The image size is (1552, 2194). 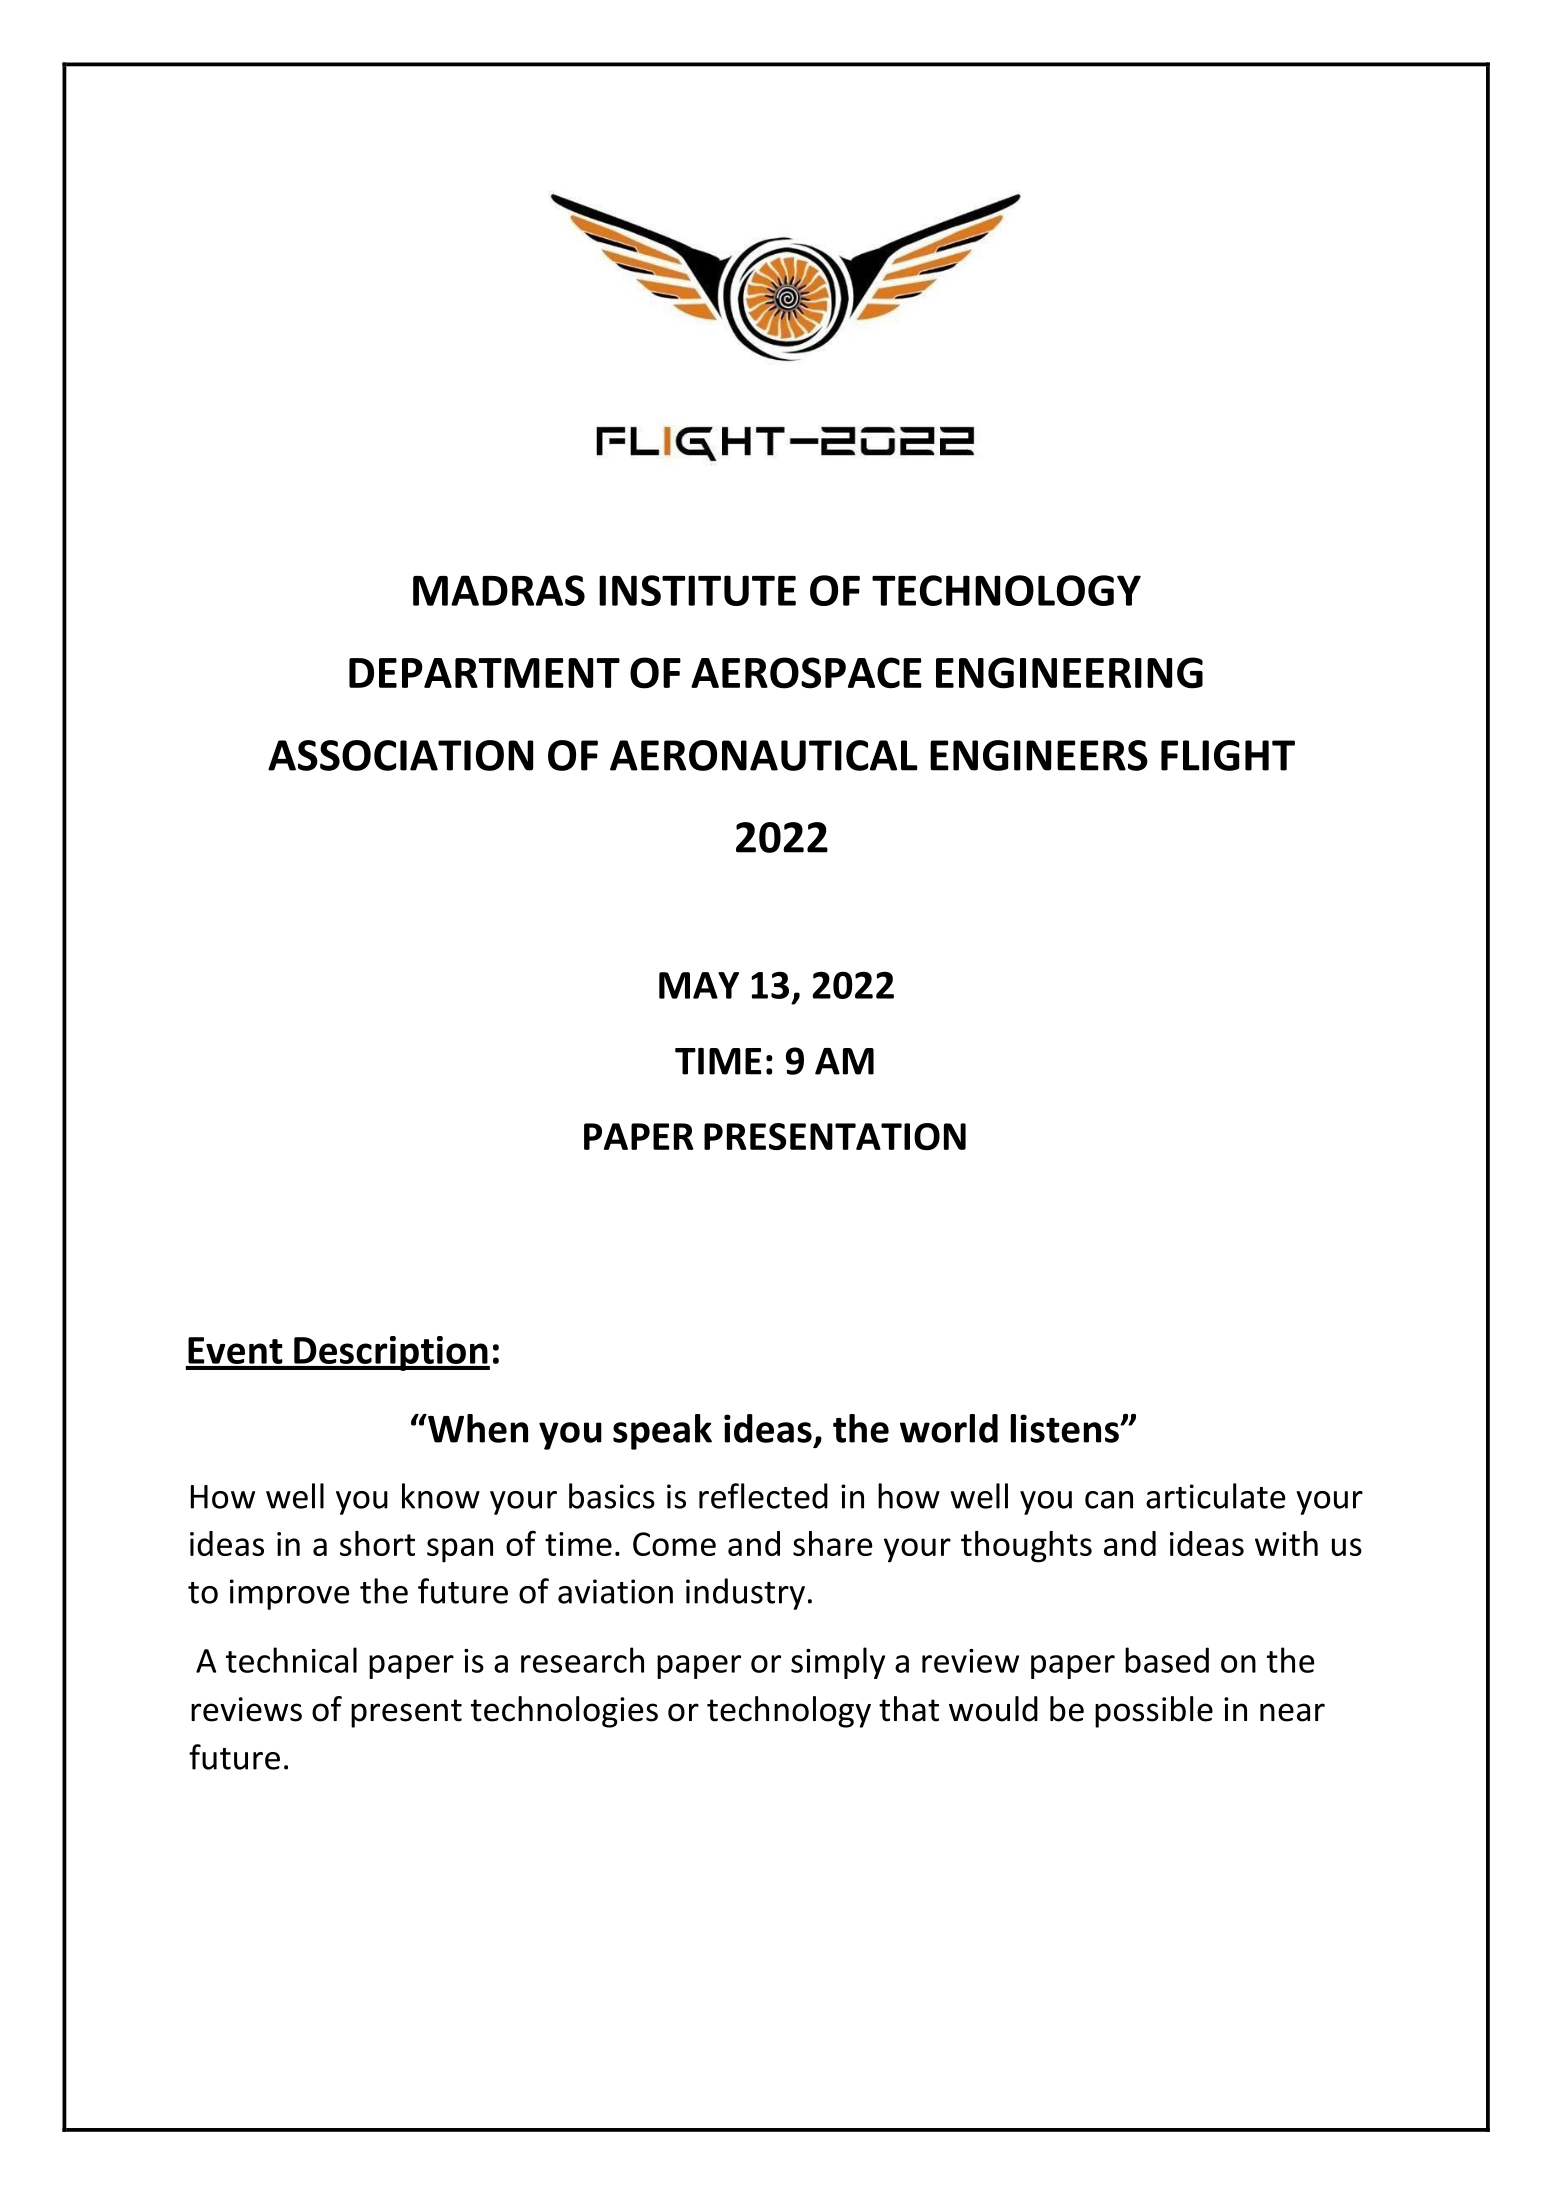 What do you see at coordinates (1228, 755) in the screenshot?
I see `FLIGHT` at bounding box center [1228, 755].
